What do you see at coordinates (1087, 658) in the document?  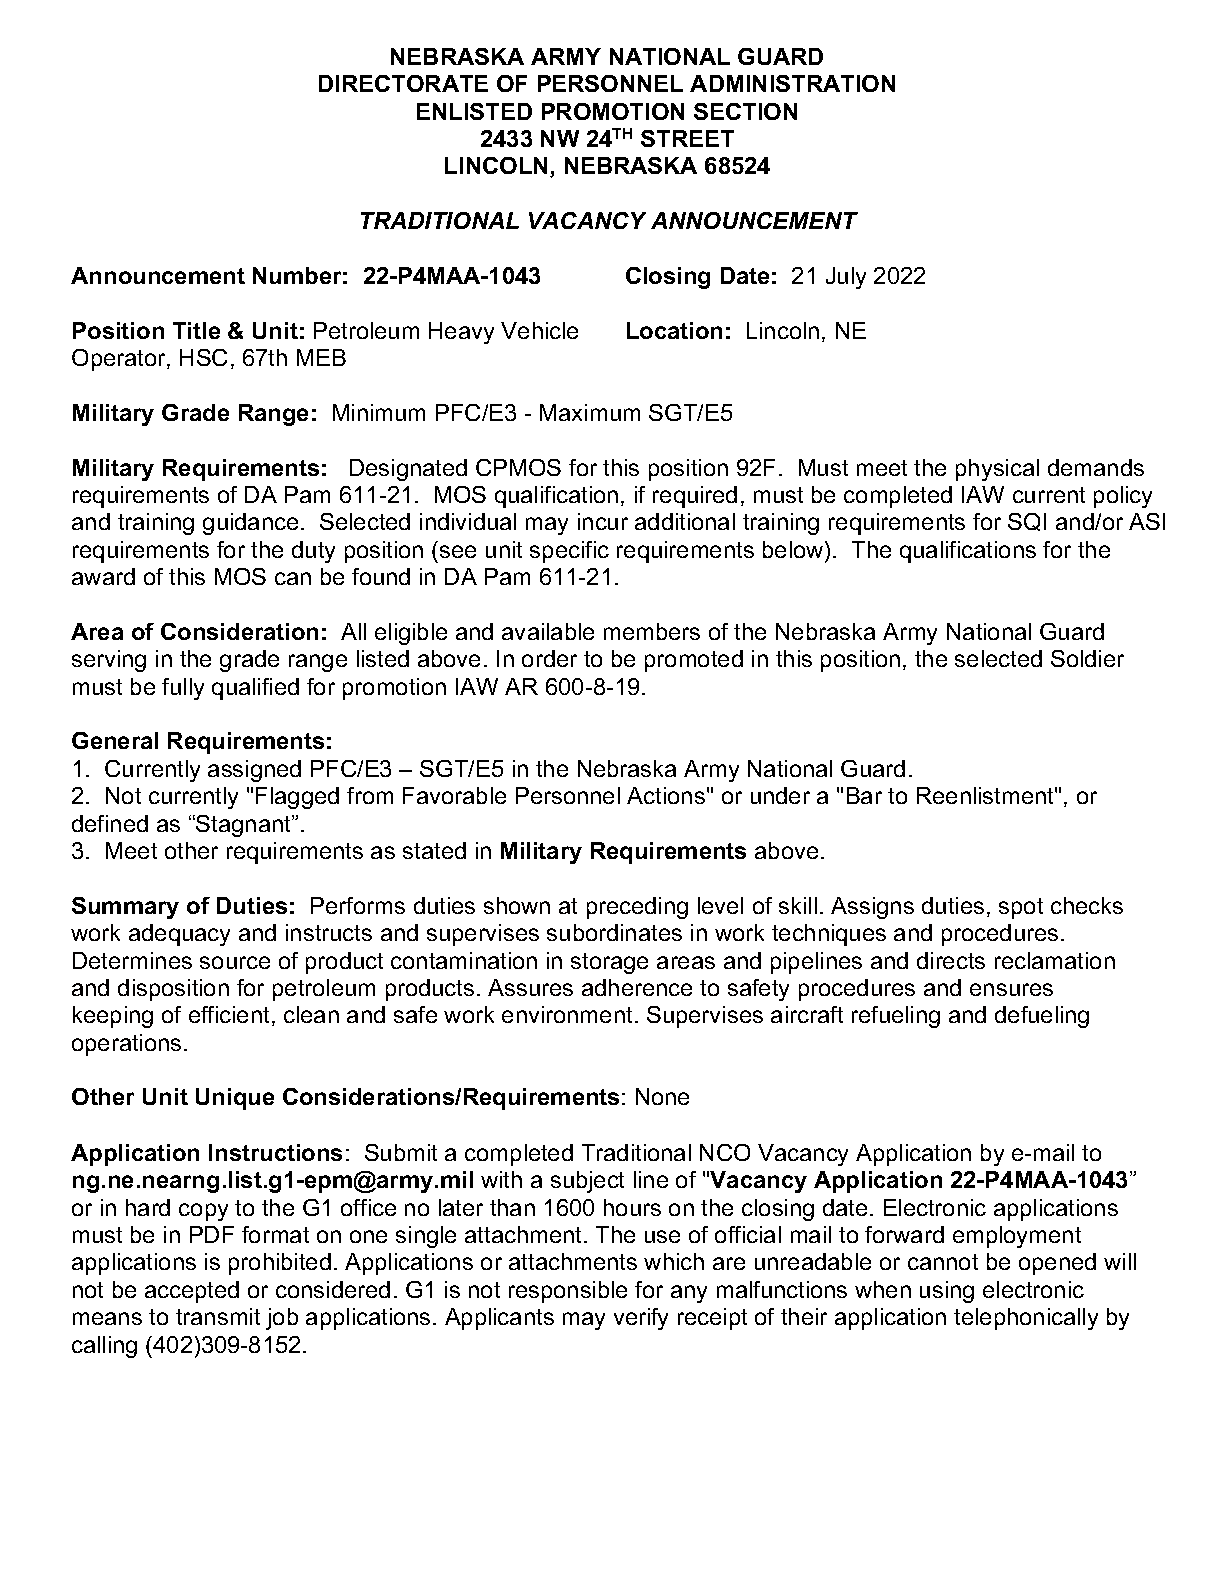 I see `Soldier` at bounding box center [1087, 658].
